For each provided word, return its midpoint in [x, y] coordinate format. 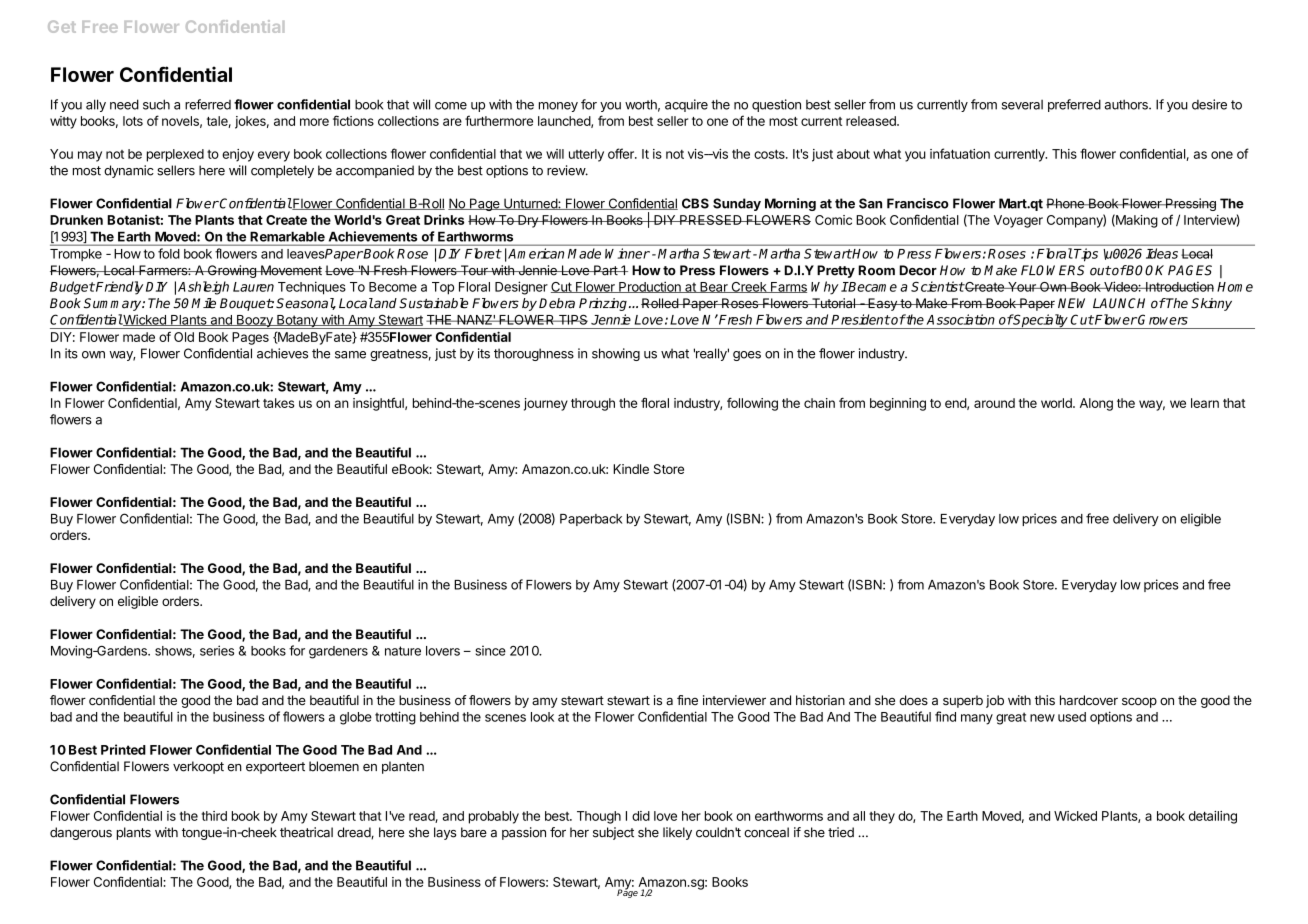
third [214, 816]
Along [1096, 404]
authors [1127, 104]
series [217, 650]
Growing [232, 271]
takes [278, 403]
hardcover [1089, 700]
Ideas [1162, 253]
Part [605, 270]
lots [133, 121]
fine [687, 700]
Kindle [631, 469]
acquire [686, 105]
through [593, 404]
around [994, 403]
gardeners [338, 652]
